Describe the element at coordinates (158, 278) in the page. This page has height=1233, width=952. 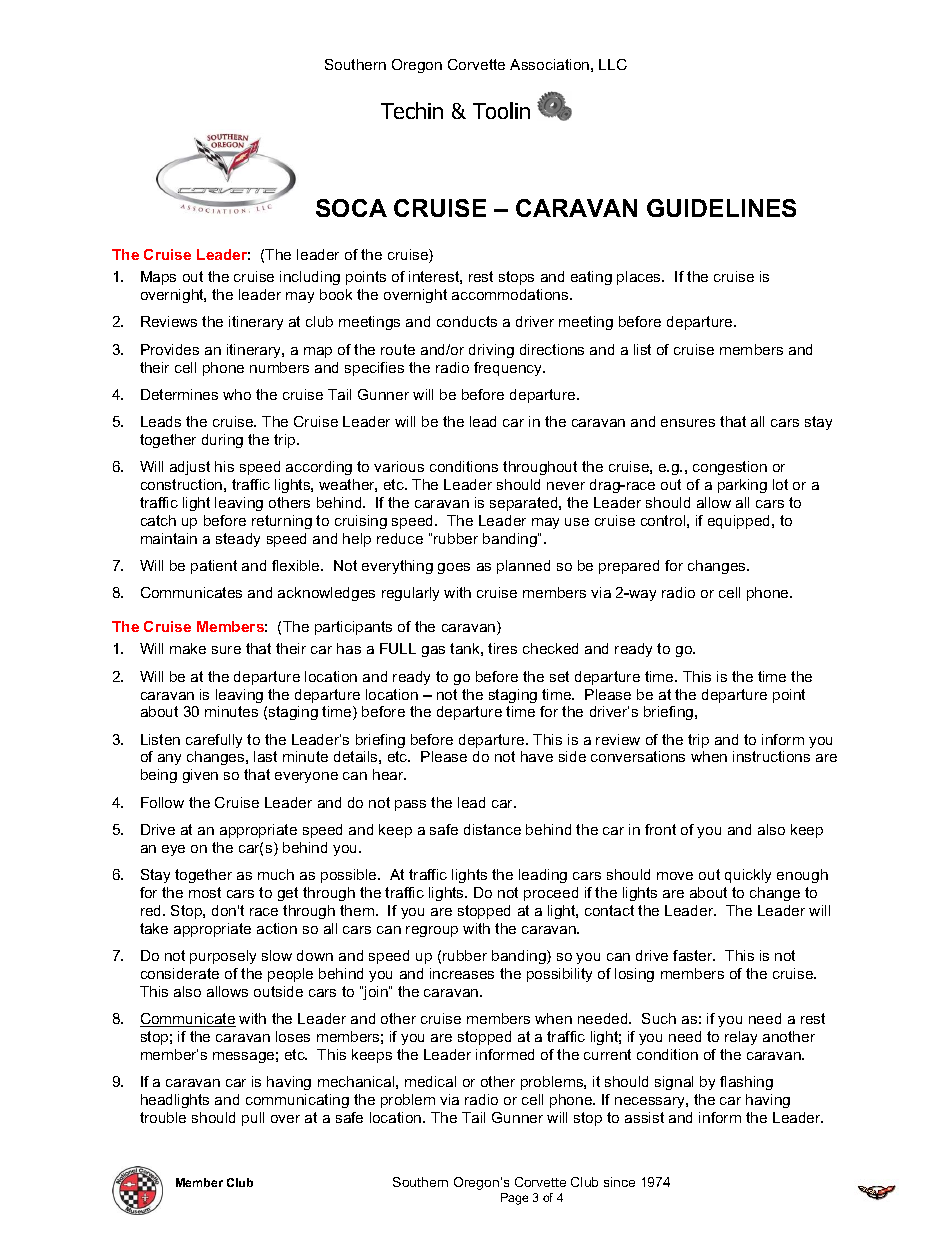
I see `Maps` at that location.
